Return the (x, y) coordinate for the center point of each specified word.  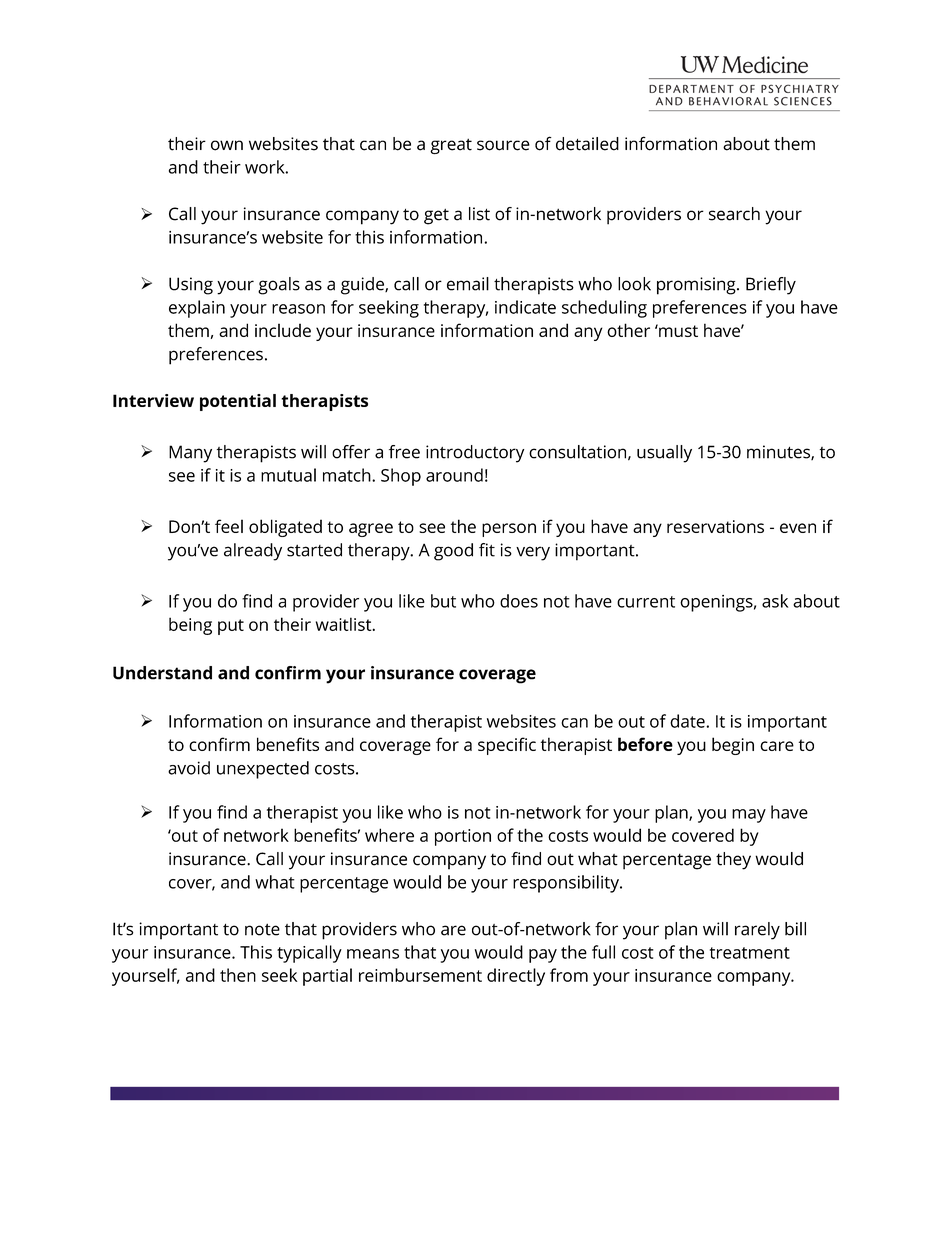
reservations (715, 526)
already (253, 552)
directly (516, 977)
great (451, 146)
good (453, 552)
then (238, 975)
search (734, 214)
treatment (750, 953)
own (227, 145)
